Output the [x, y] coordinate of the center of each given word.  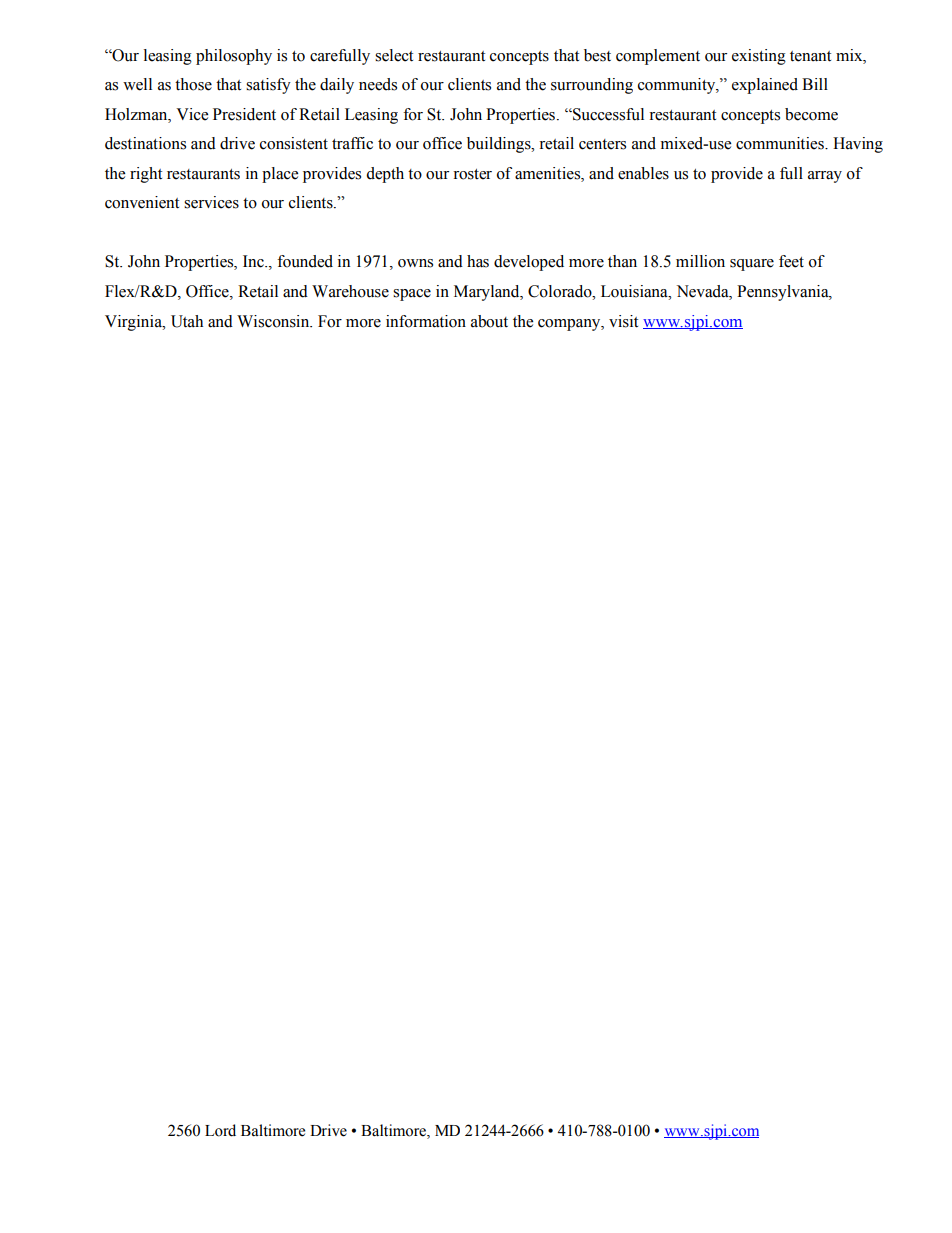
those [193, 84]
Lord [220, 1130]
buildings [500, 145]
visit [623, 321]
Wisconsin [274, 321]
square [752, 265]
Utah [187, 321]
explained [765, 86]
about [489, 321]
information [426, 321]
